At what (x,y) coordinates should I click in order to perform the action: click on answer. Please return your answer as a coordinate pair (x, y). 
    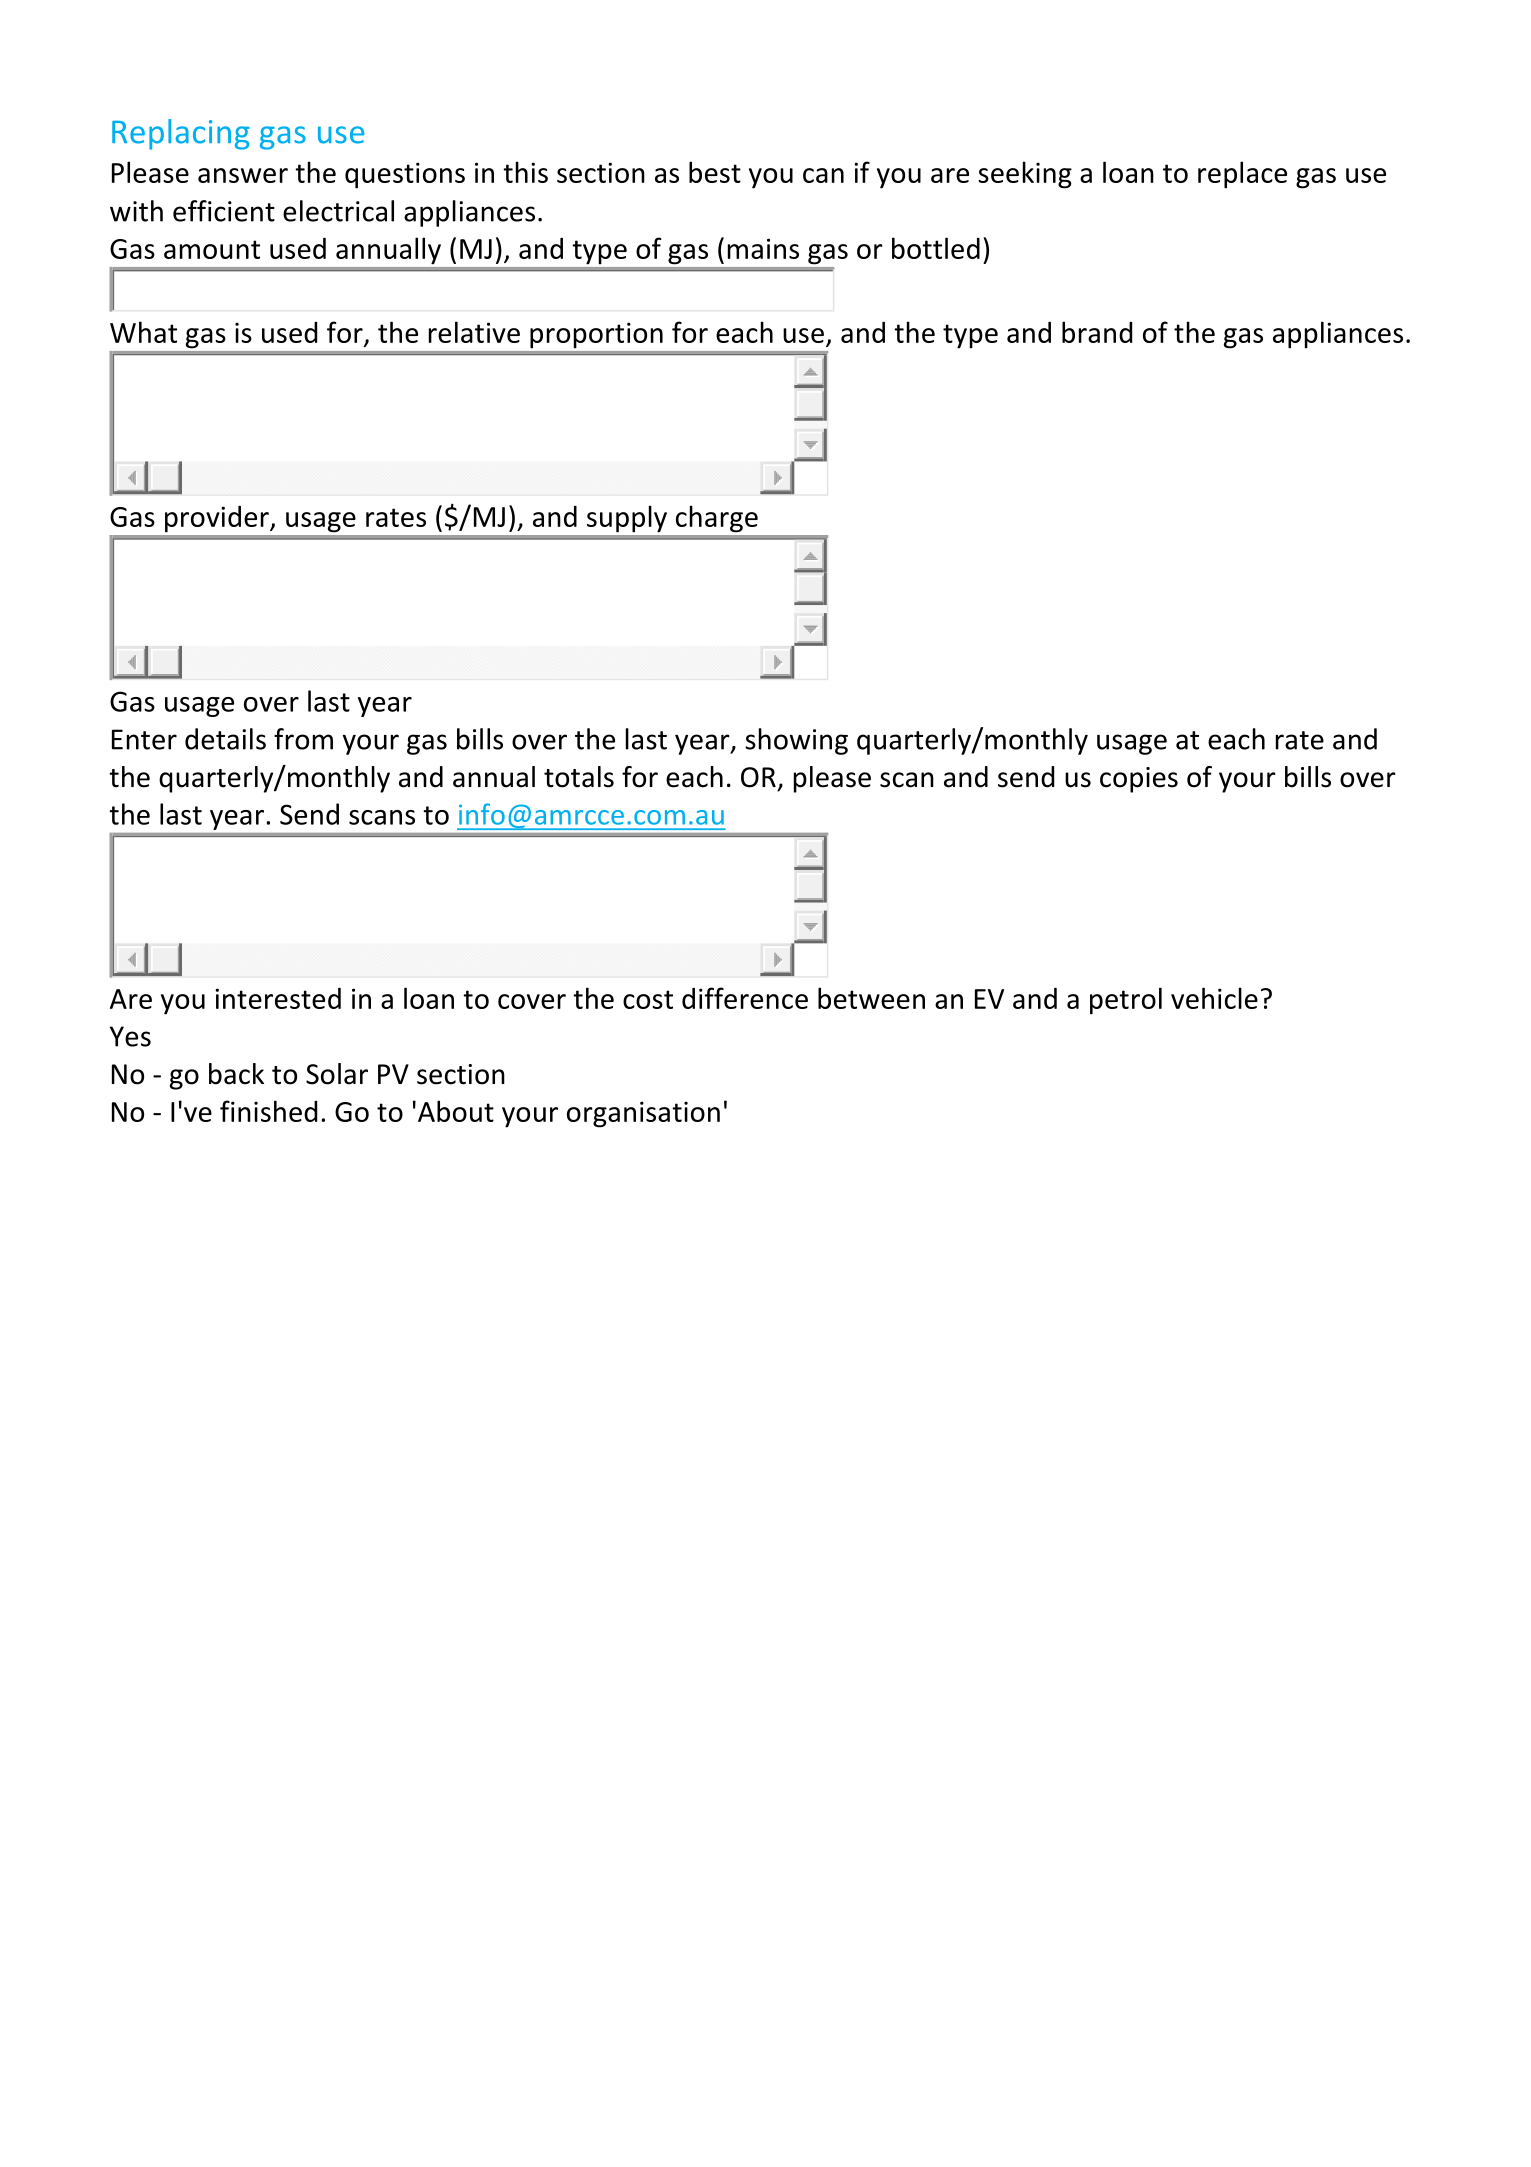
    Looking at the image, I should click on (243, 175).
